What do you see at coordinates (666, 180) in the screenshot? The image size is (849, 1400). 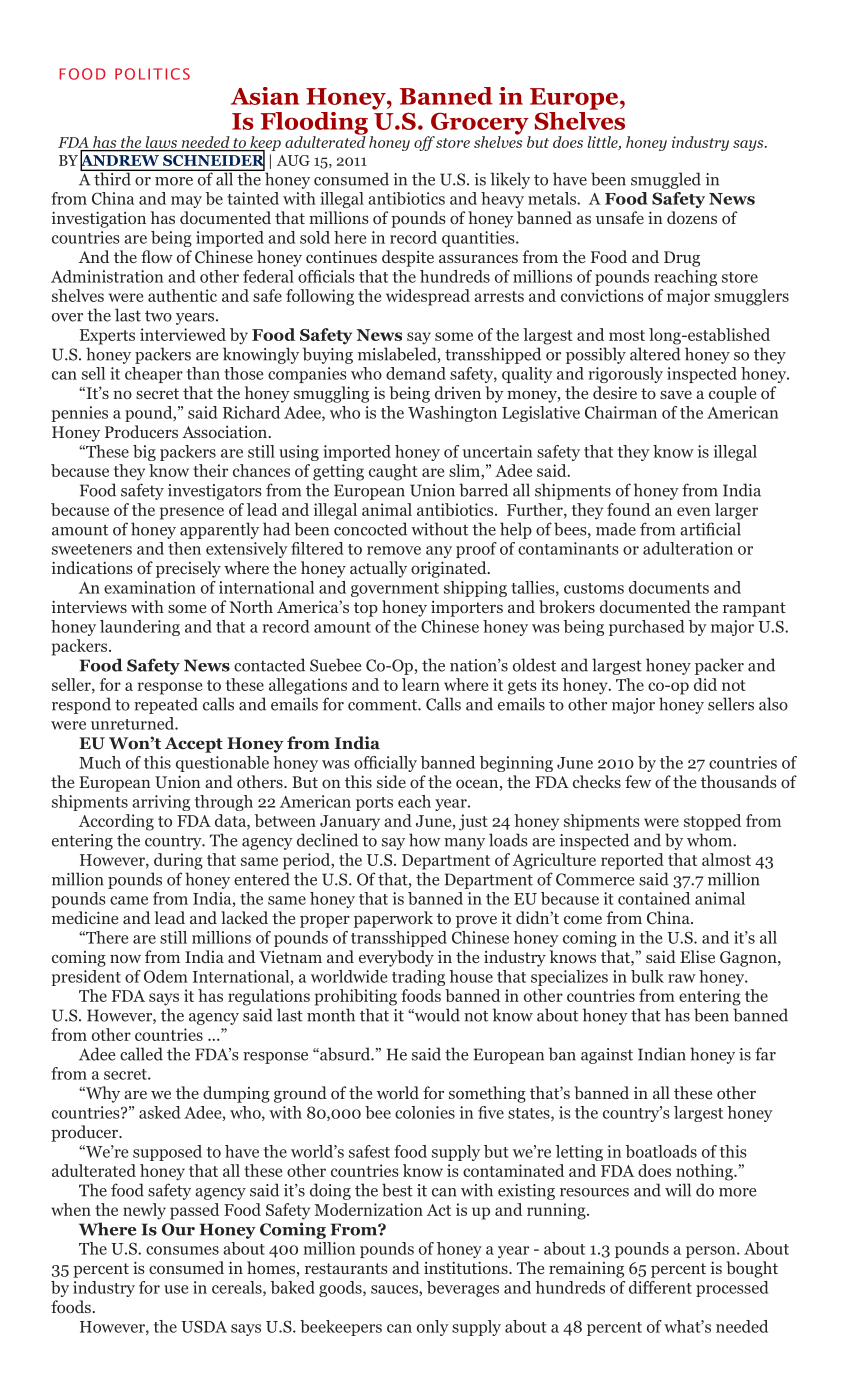 I see `smuggled` at bounding box center [666, 180].
